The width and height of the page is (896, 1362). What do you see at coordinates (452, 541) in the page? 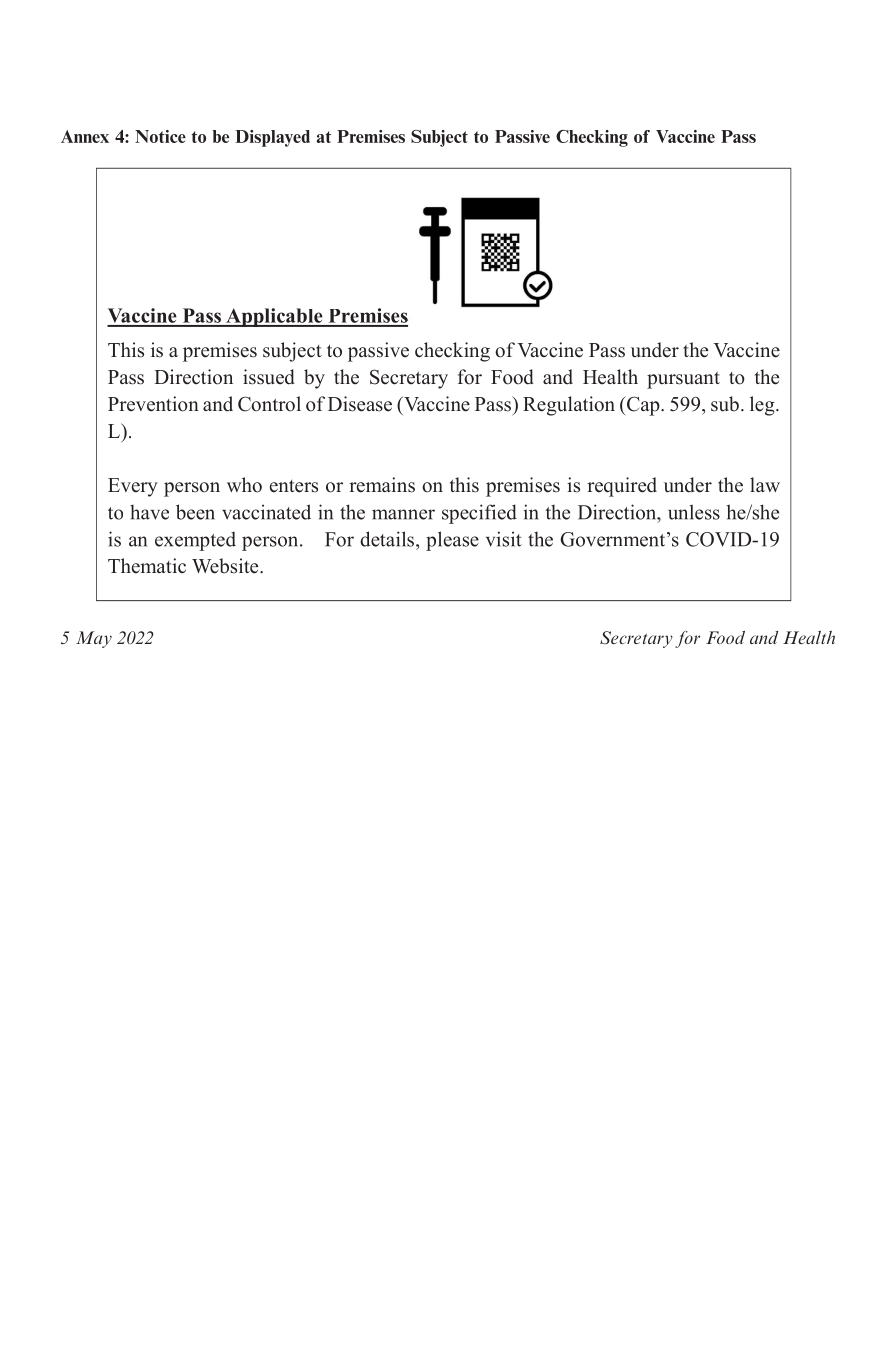
I see `please` at bounding box center [452, 541].
